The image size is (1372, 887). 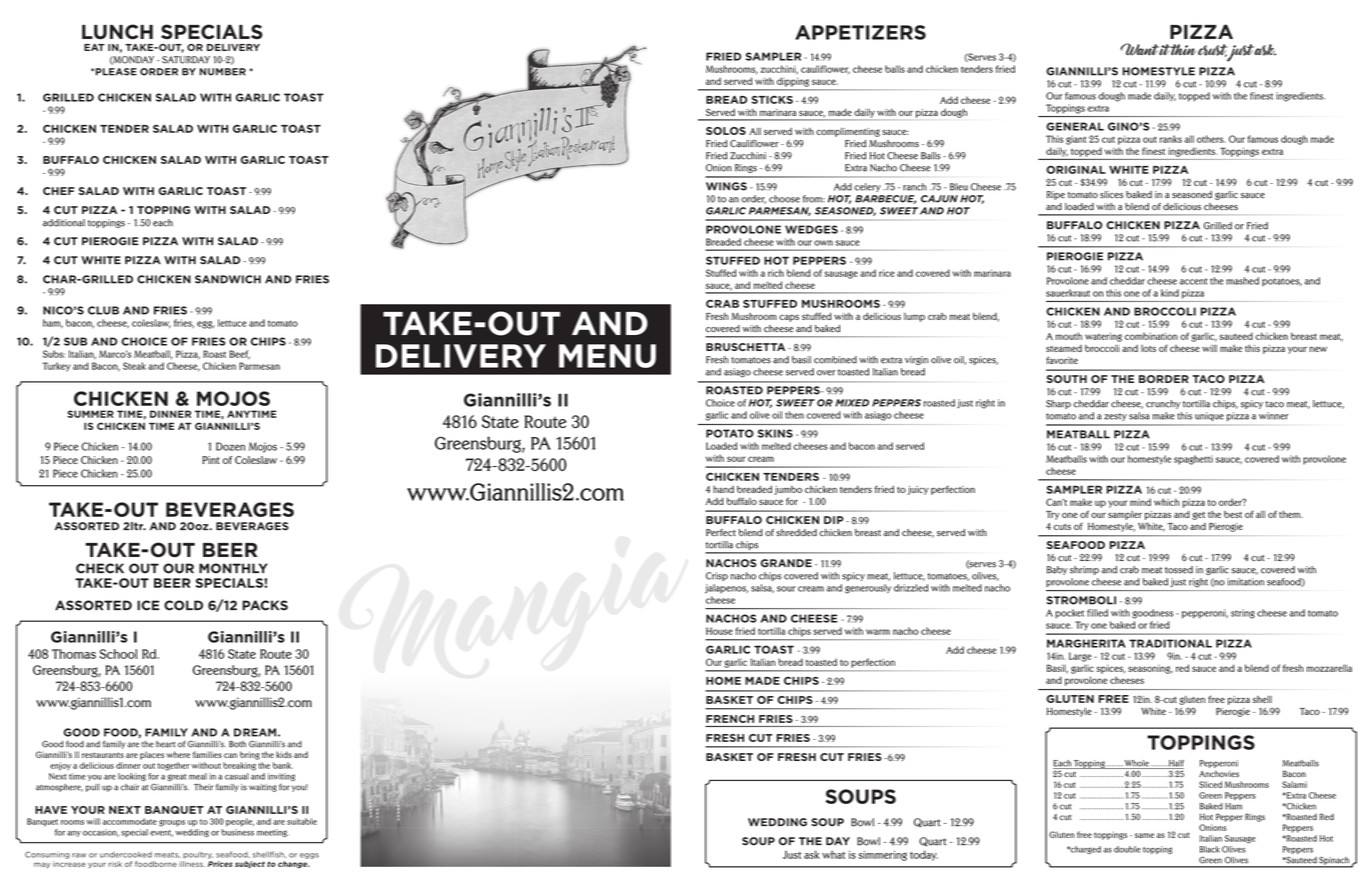 I want to click on spaghetti, so click(x=1193, y=460).
